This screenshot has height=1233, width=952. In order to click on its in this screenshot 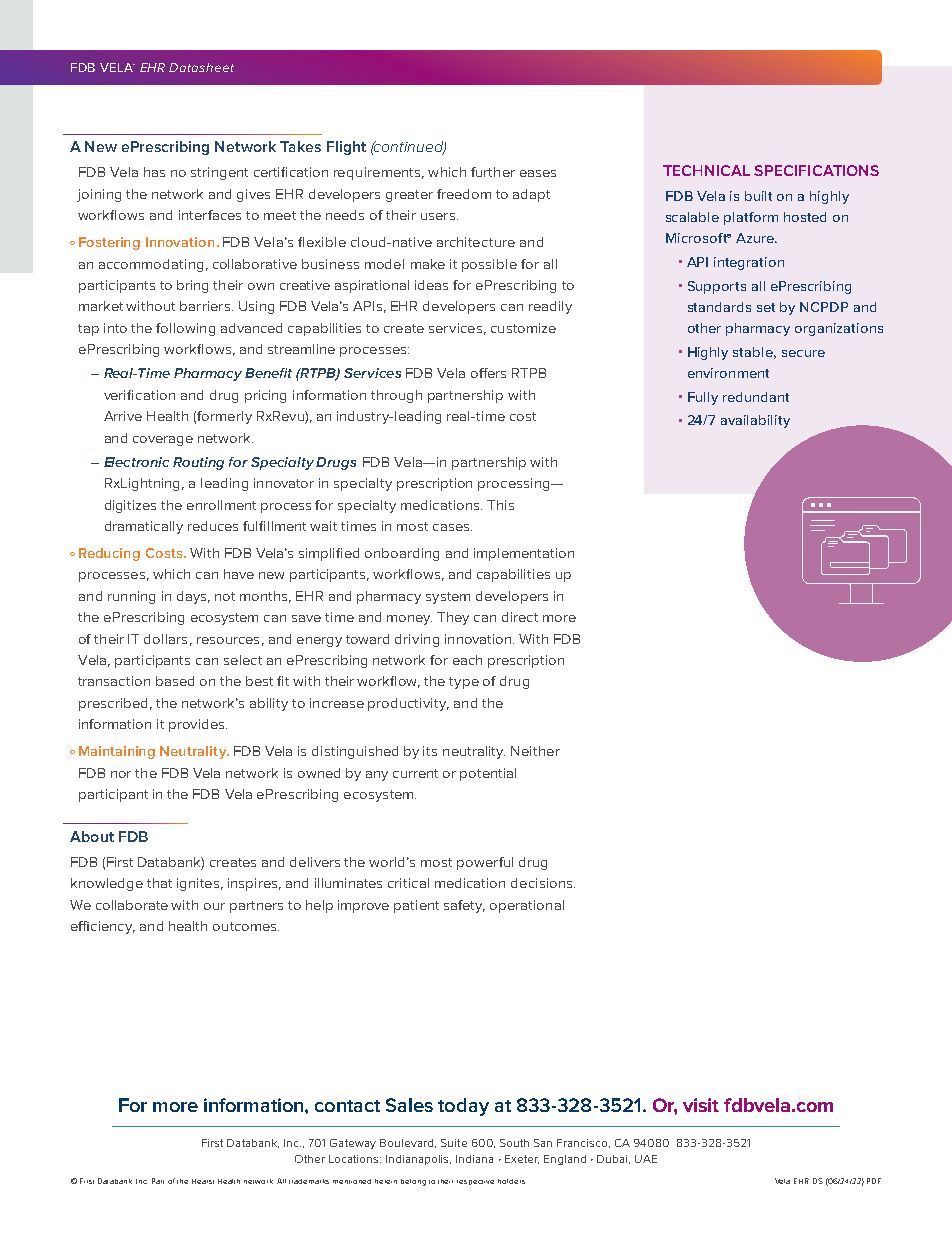, I will do `click(430, 751)`.
